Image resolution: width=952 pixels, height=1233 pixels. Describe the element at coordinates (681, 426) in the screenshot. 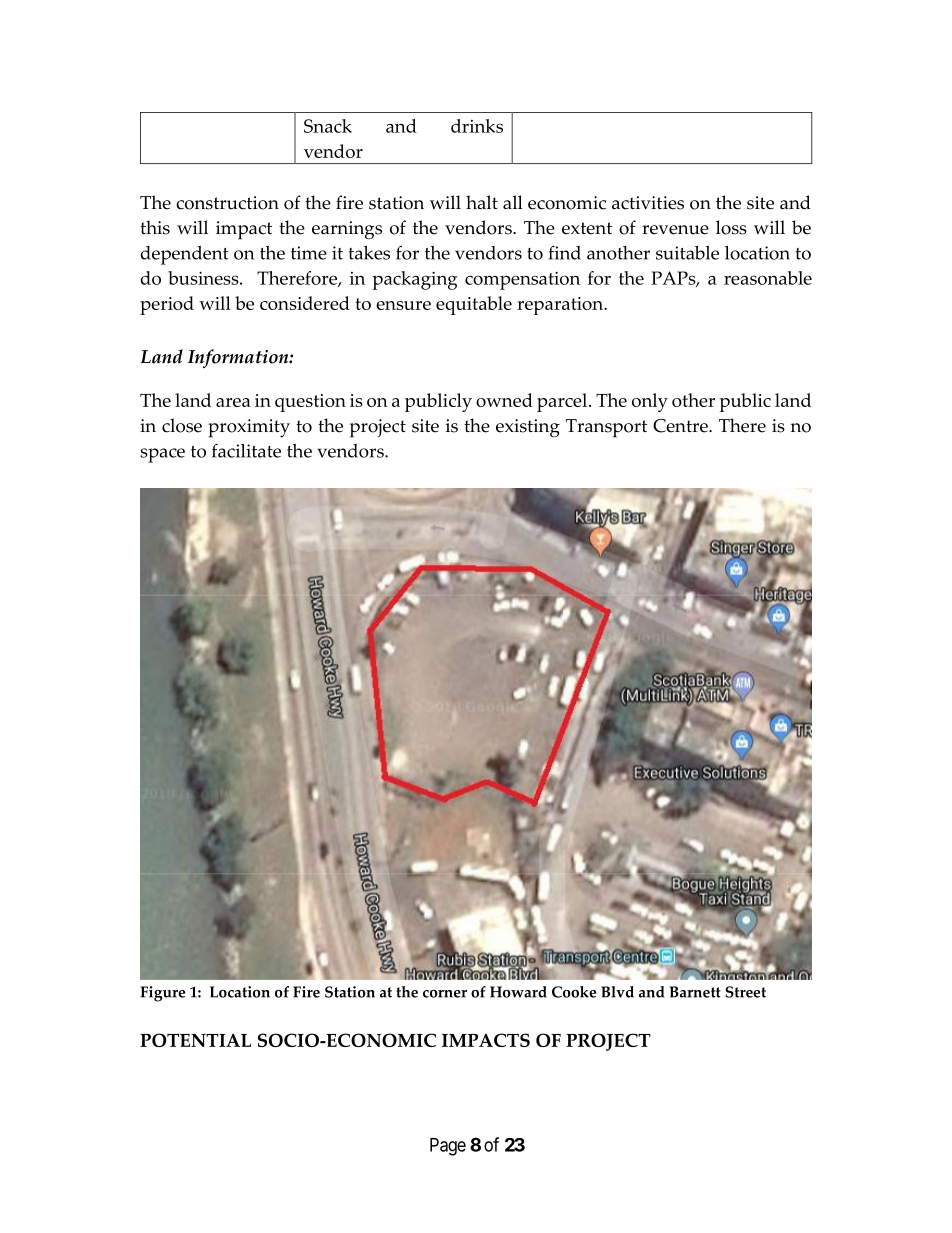

I see `Centre` at that location.
